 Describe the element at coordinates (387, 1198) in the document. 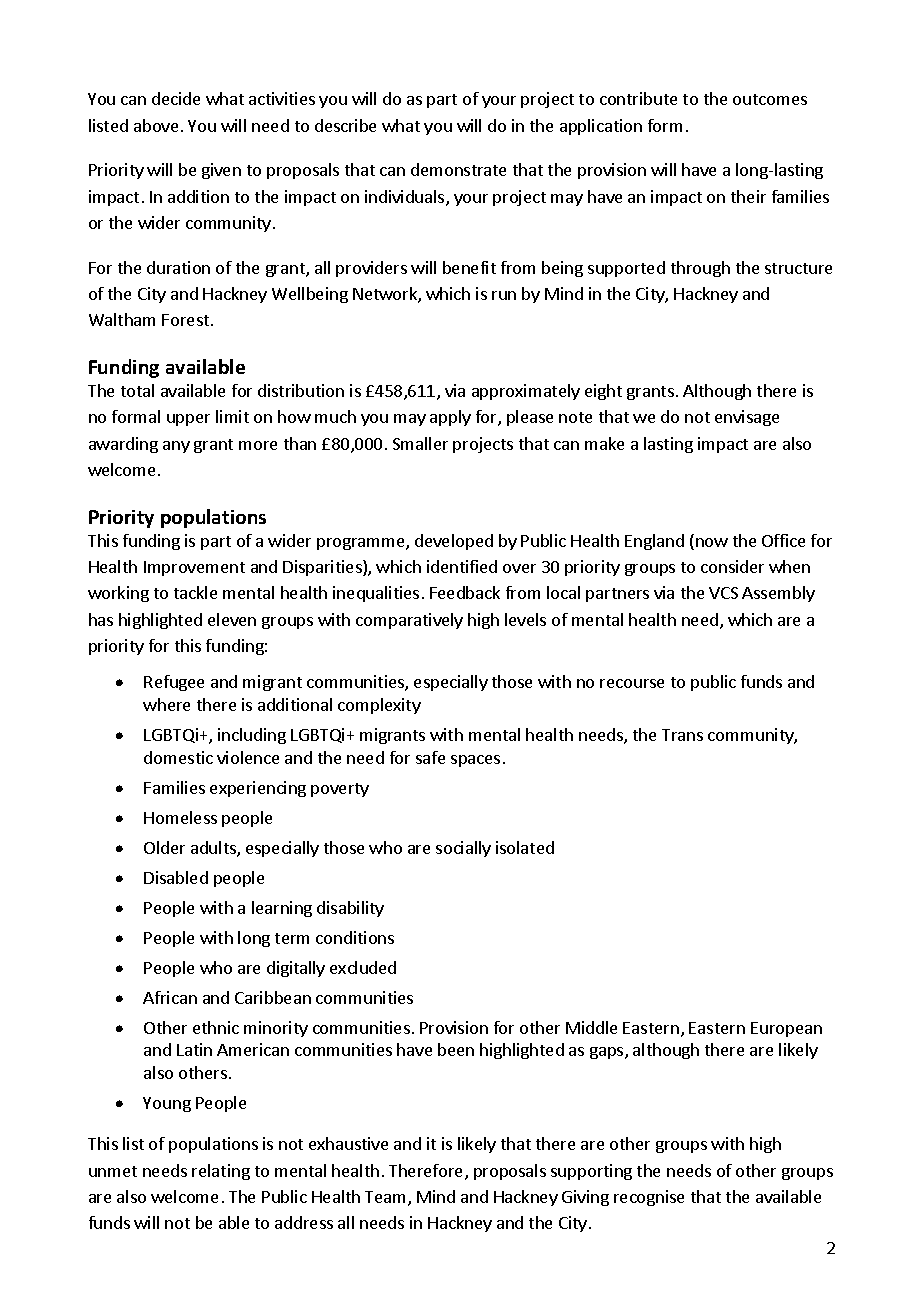

I see `Team` at that location.
